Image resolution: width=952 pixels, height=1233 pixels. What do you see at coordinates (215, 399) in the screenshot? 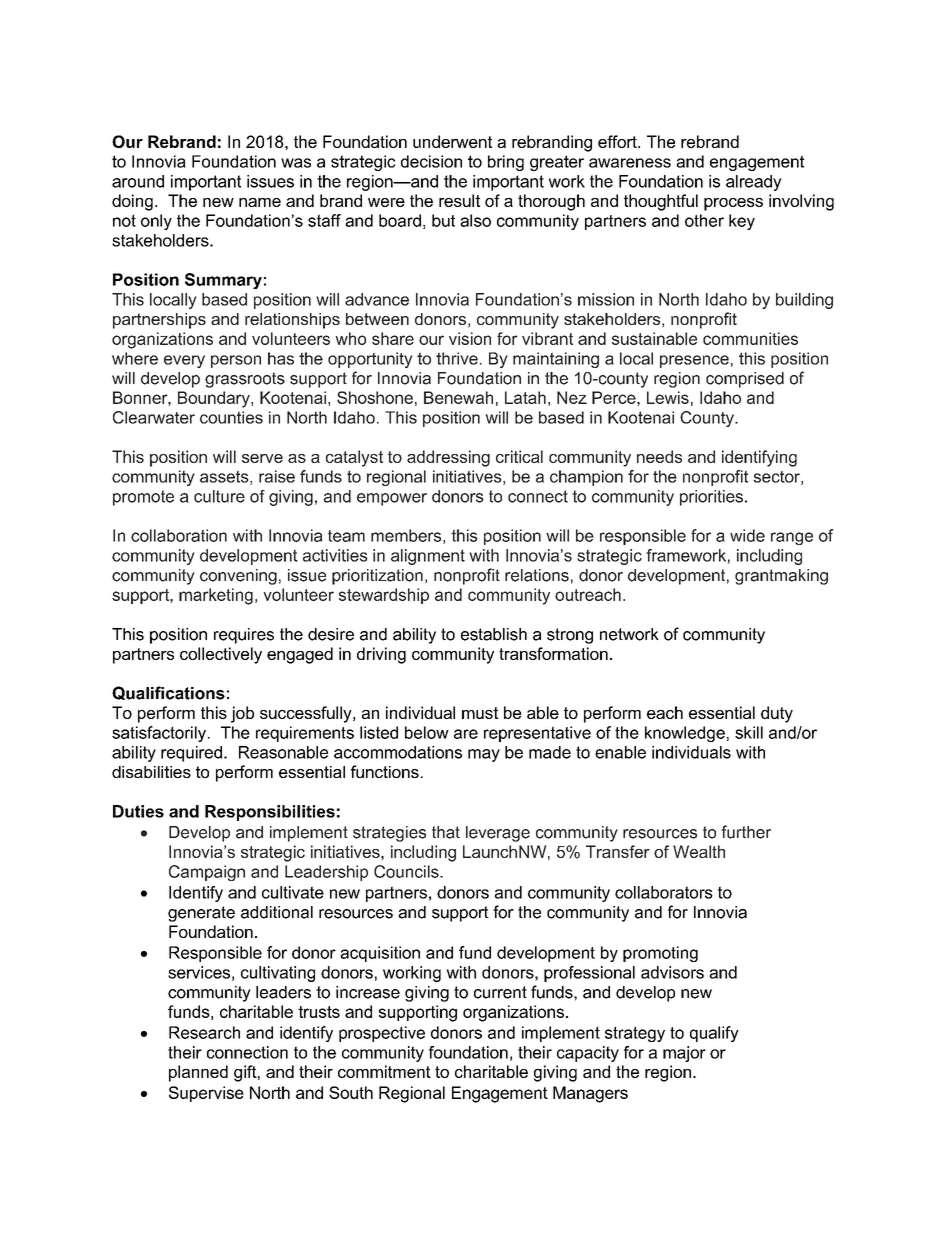
I see `Boundary` at bounding box center [215, 399].
